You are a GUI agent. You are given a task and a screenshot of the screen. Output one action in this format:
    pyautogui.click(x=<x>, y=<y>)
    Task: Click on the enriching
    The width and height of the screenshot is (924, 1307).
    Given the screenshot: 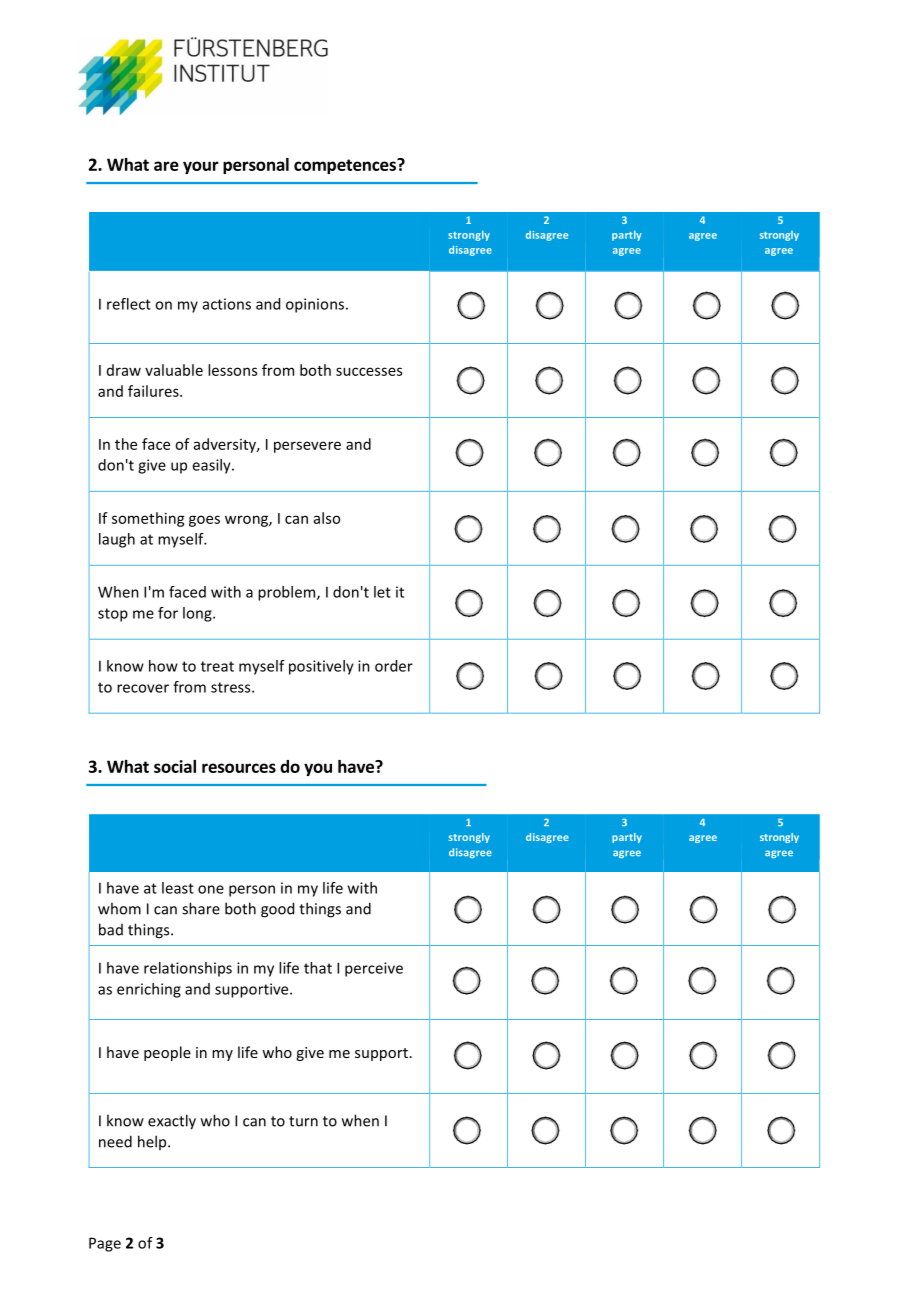 What is the action you would take?
    pyautogui.click(x=149, y=990)
